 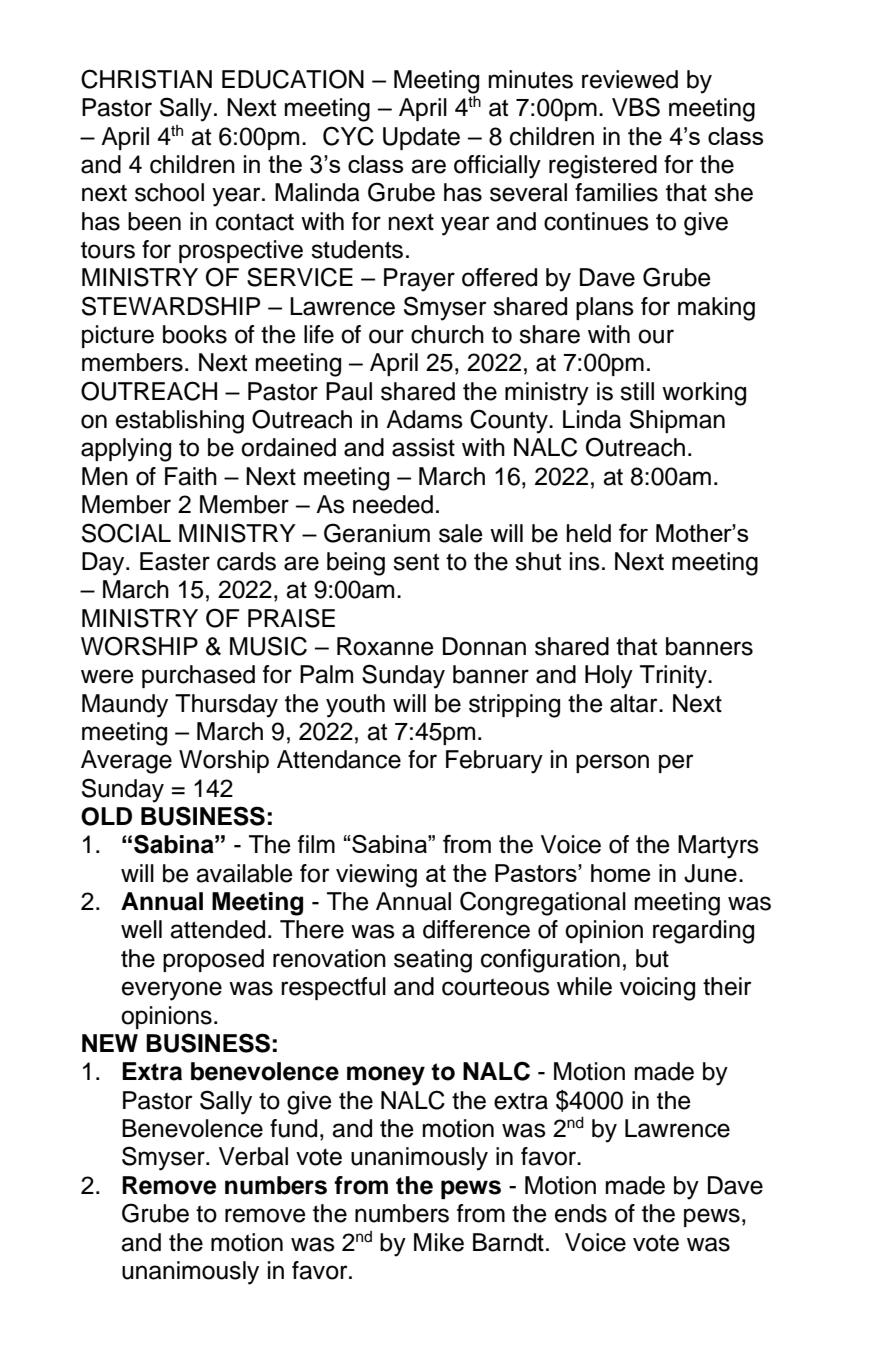 I want to click on VBS, so click(x=636, y=107).
